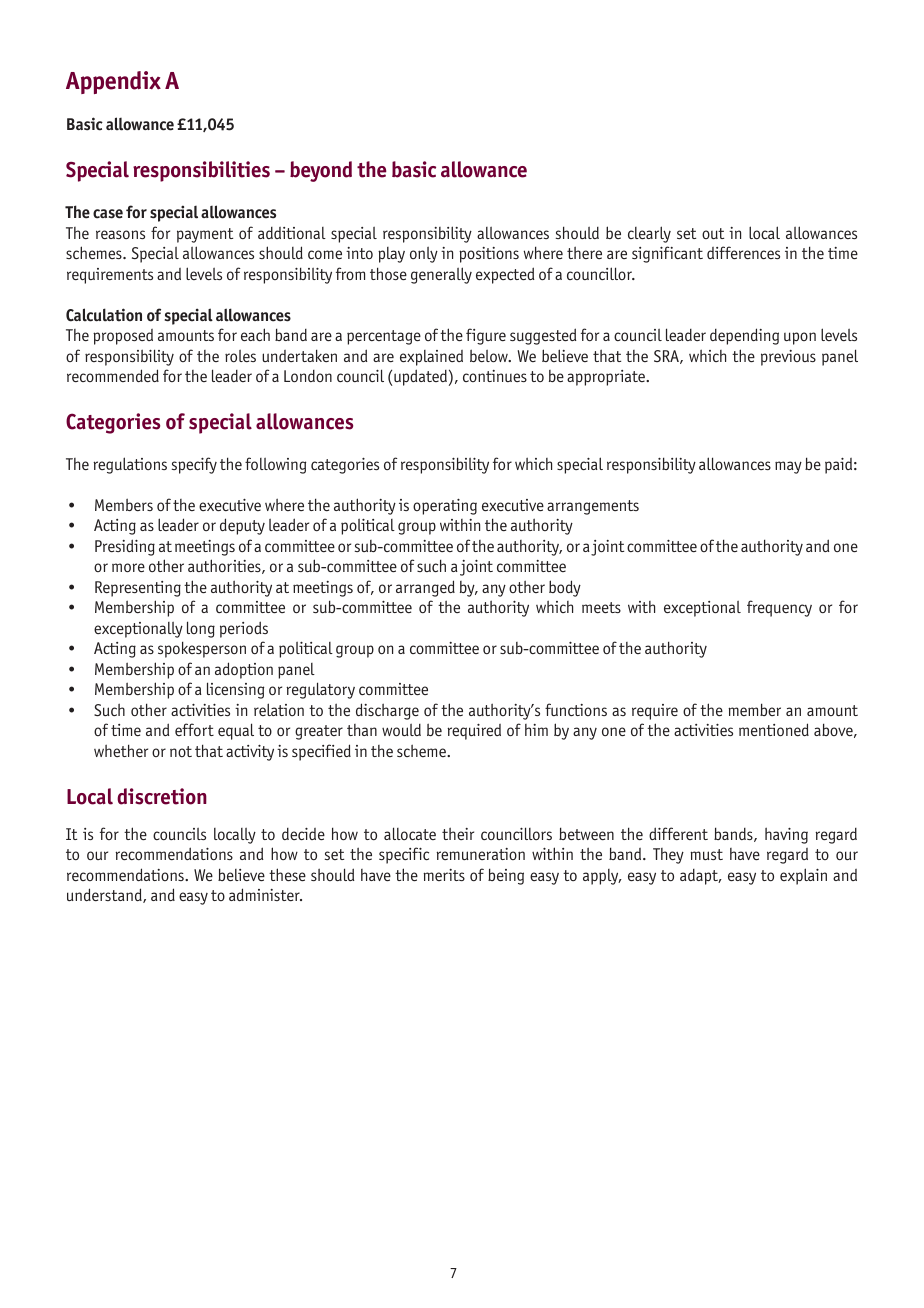 The width and height of the screenshot is (924, 1308). I want to click on Appendix, so click(113, 82).
